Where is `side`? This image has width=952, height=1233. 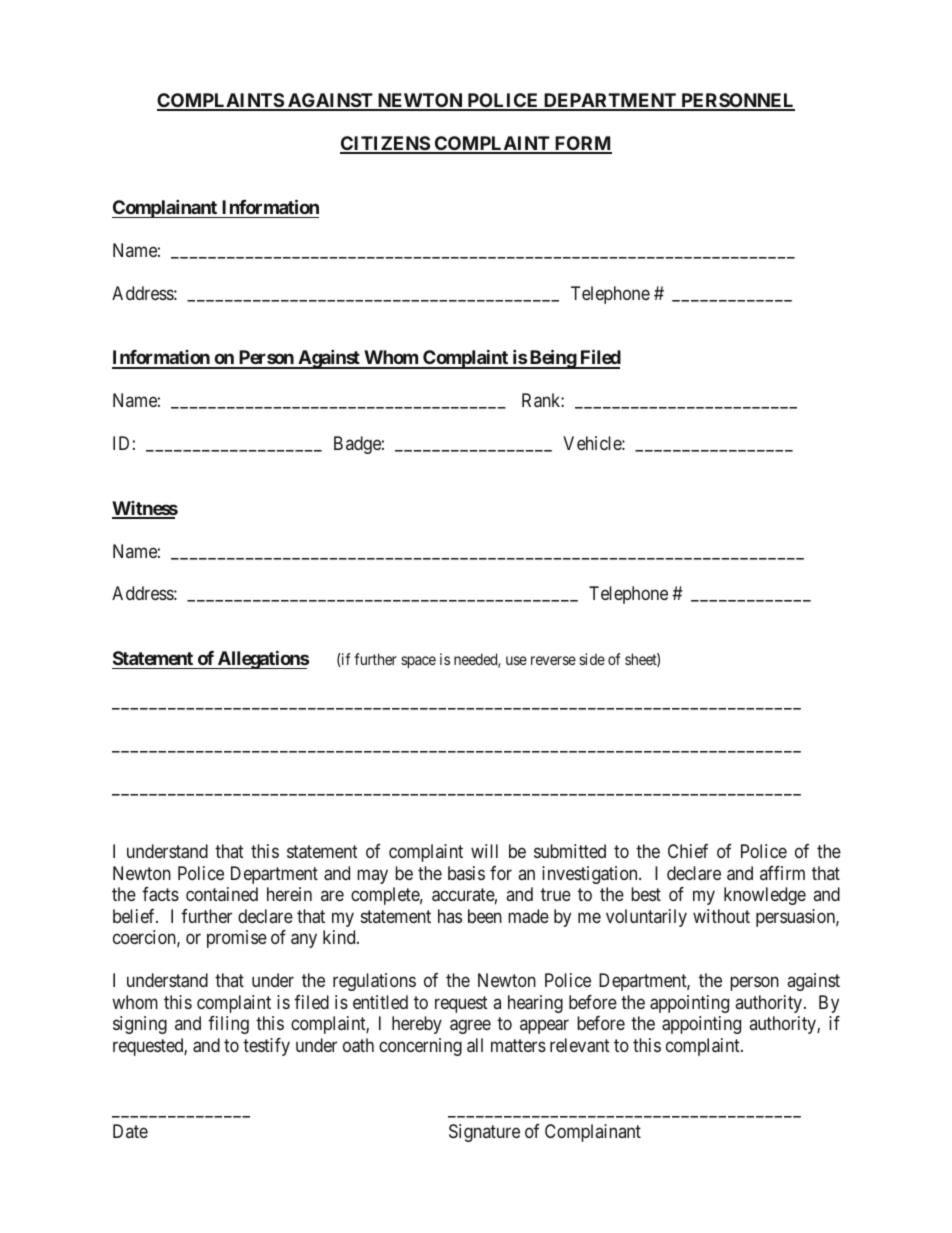
side is located at coordinates (592, 659).
